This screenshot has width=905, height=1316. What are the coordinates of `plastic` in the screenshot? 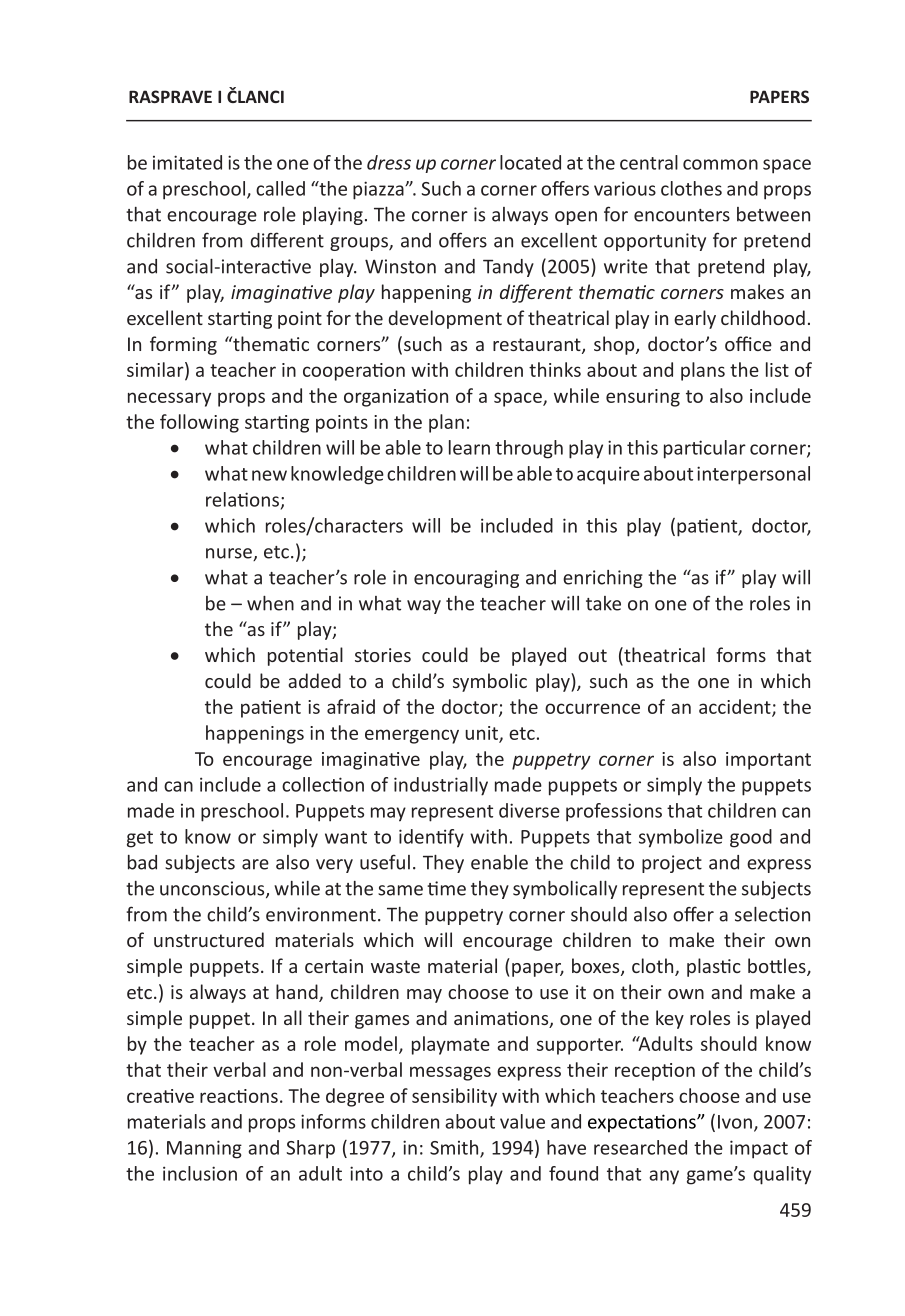 It's located at (714, 967).
